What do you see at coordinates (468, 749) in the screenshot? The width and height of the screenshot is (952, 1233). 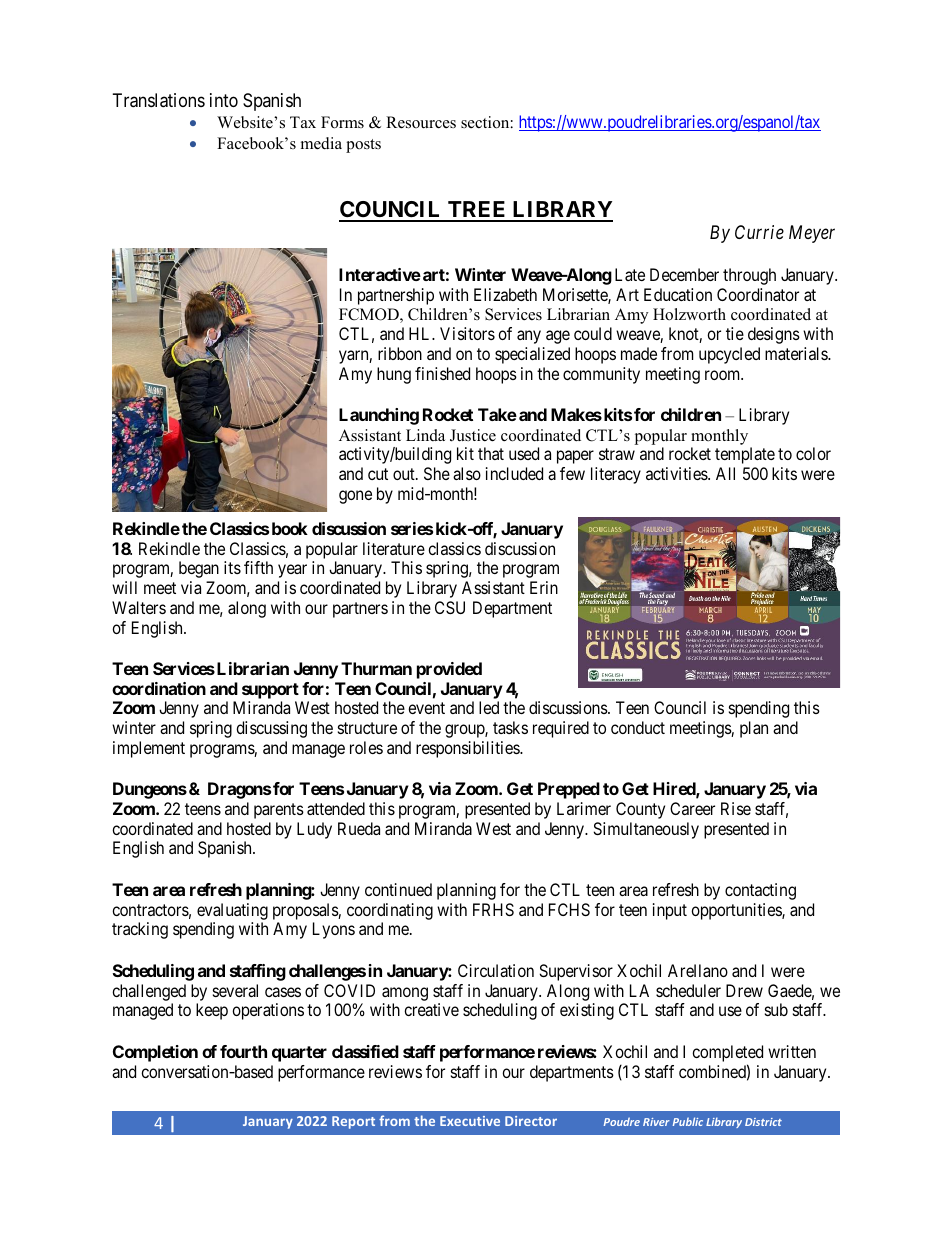 I see `responsibilities` at bounding box center [468, 749].
